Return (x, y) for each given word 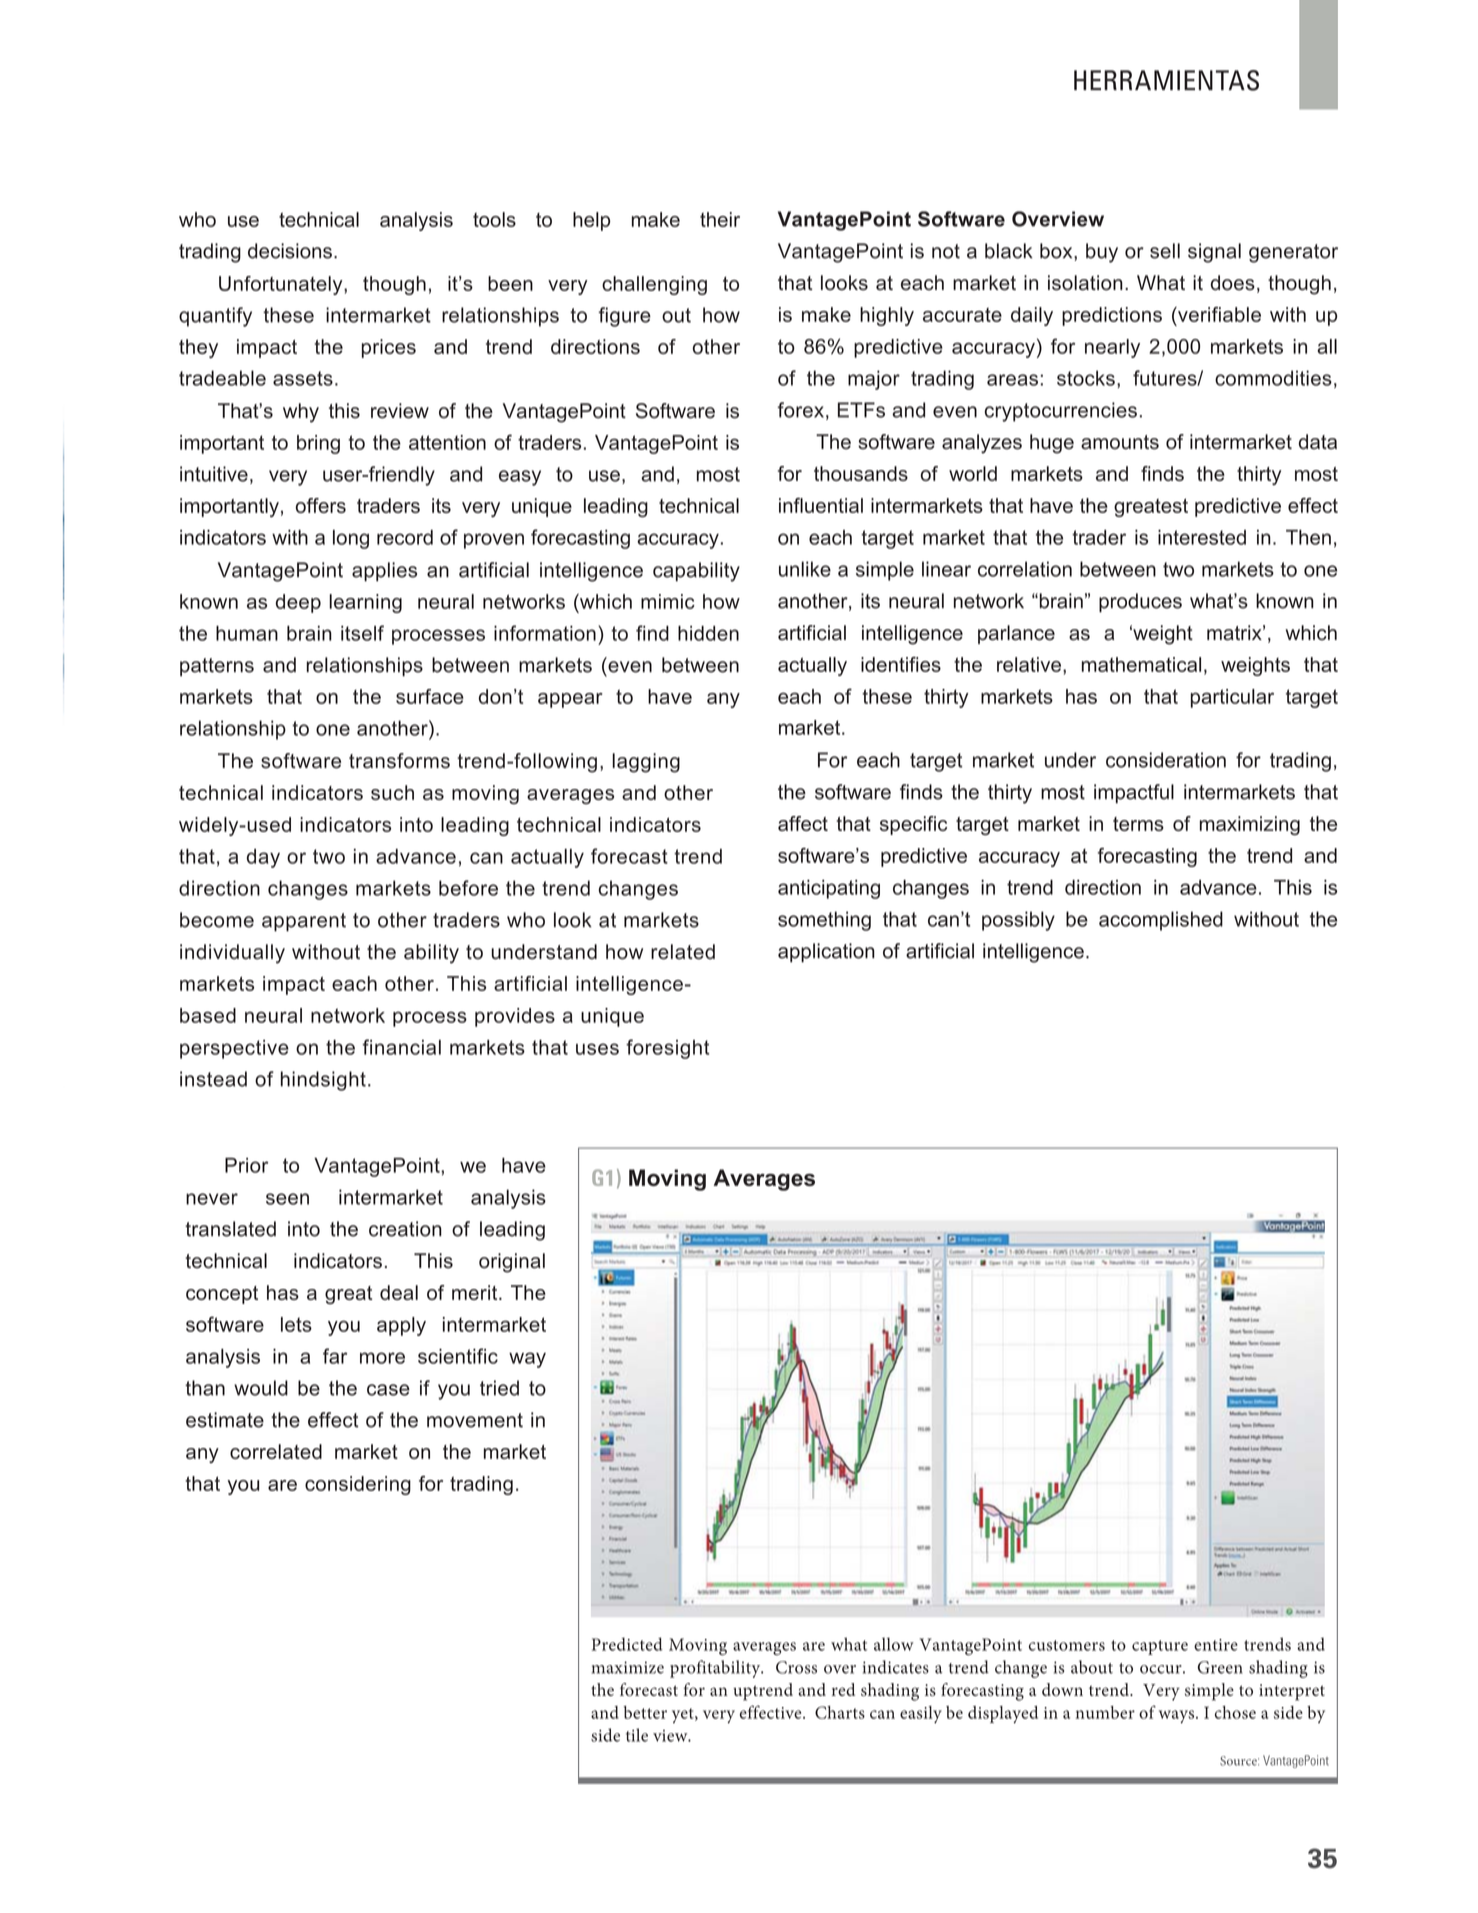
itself (362, 633)
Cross (796, 1667)
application (826, 953)
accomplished (1161, 921)
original (512, 1263)
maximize (628, 1667)
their (720, 219)
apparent (304, 922)
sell (1165, 251)
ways (1178, 1717)
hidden (708, 633)
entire (1216, 1645)
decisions (290, 251)
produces (1140, 603)
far (335, 1356)
